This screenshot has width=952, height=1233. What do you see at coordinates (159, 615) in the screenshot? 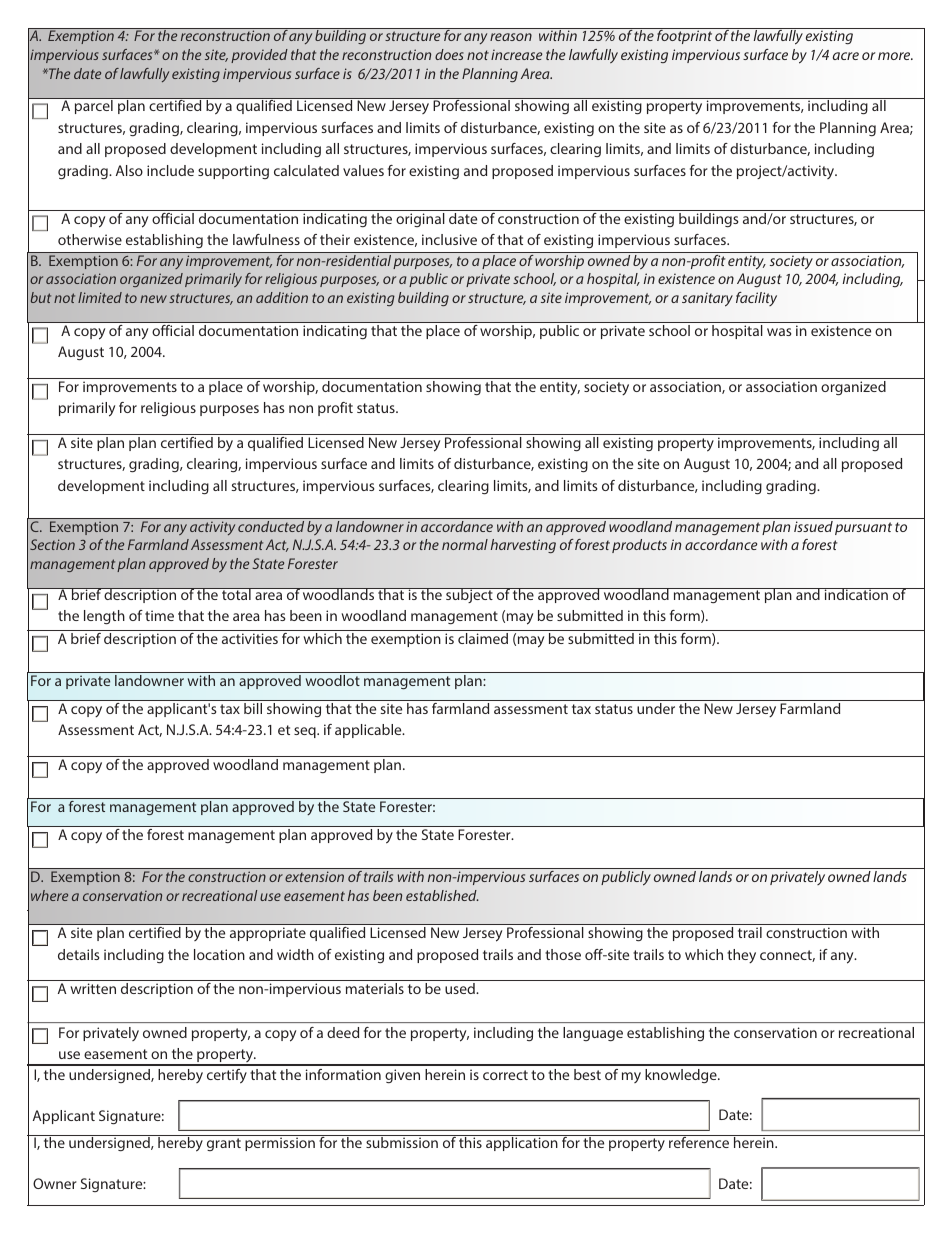
I see `time` at bounding box center [159, 615].
